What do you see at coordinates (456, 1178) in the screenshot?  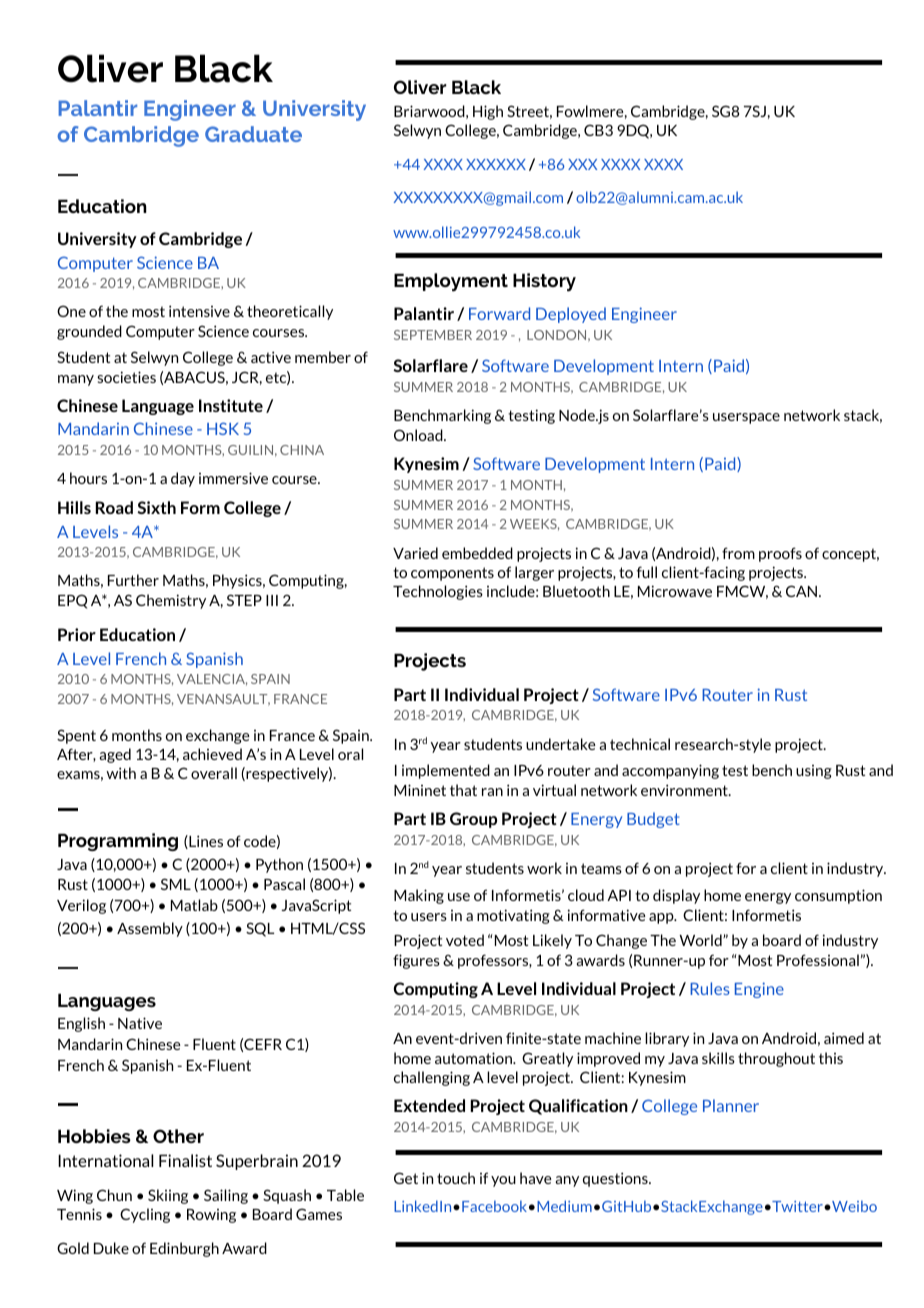 I see `touch` at bounding box center [456, 1178].
